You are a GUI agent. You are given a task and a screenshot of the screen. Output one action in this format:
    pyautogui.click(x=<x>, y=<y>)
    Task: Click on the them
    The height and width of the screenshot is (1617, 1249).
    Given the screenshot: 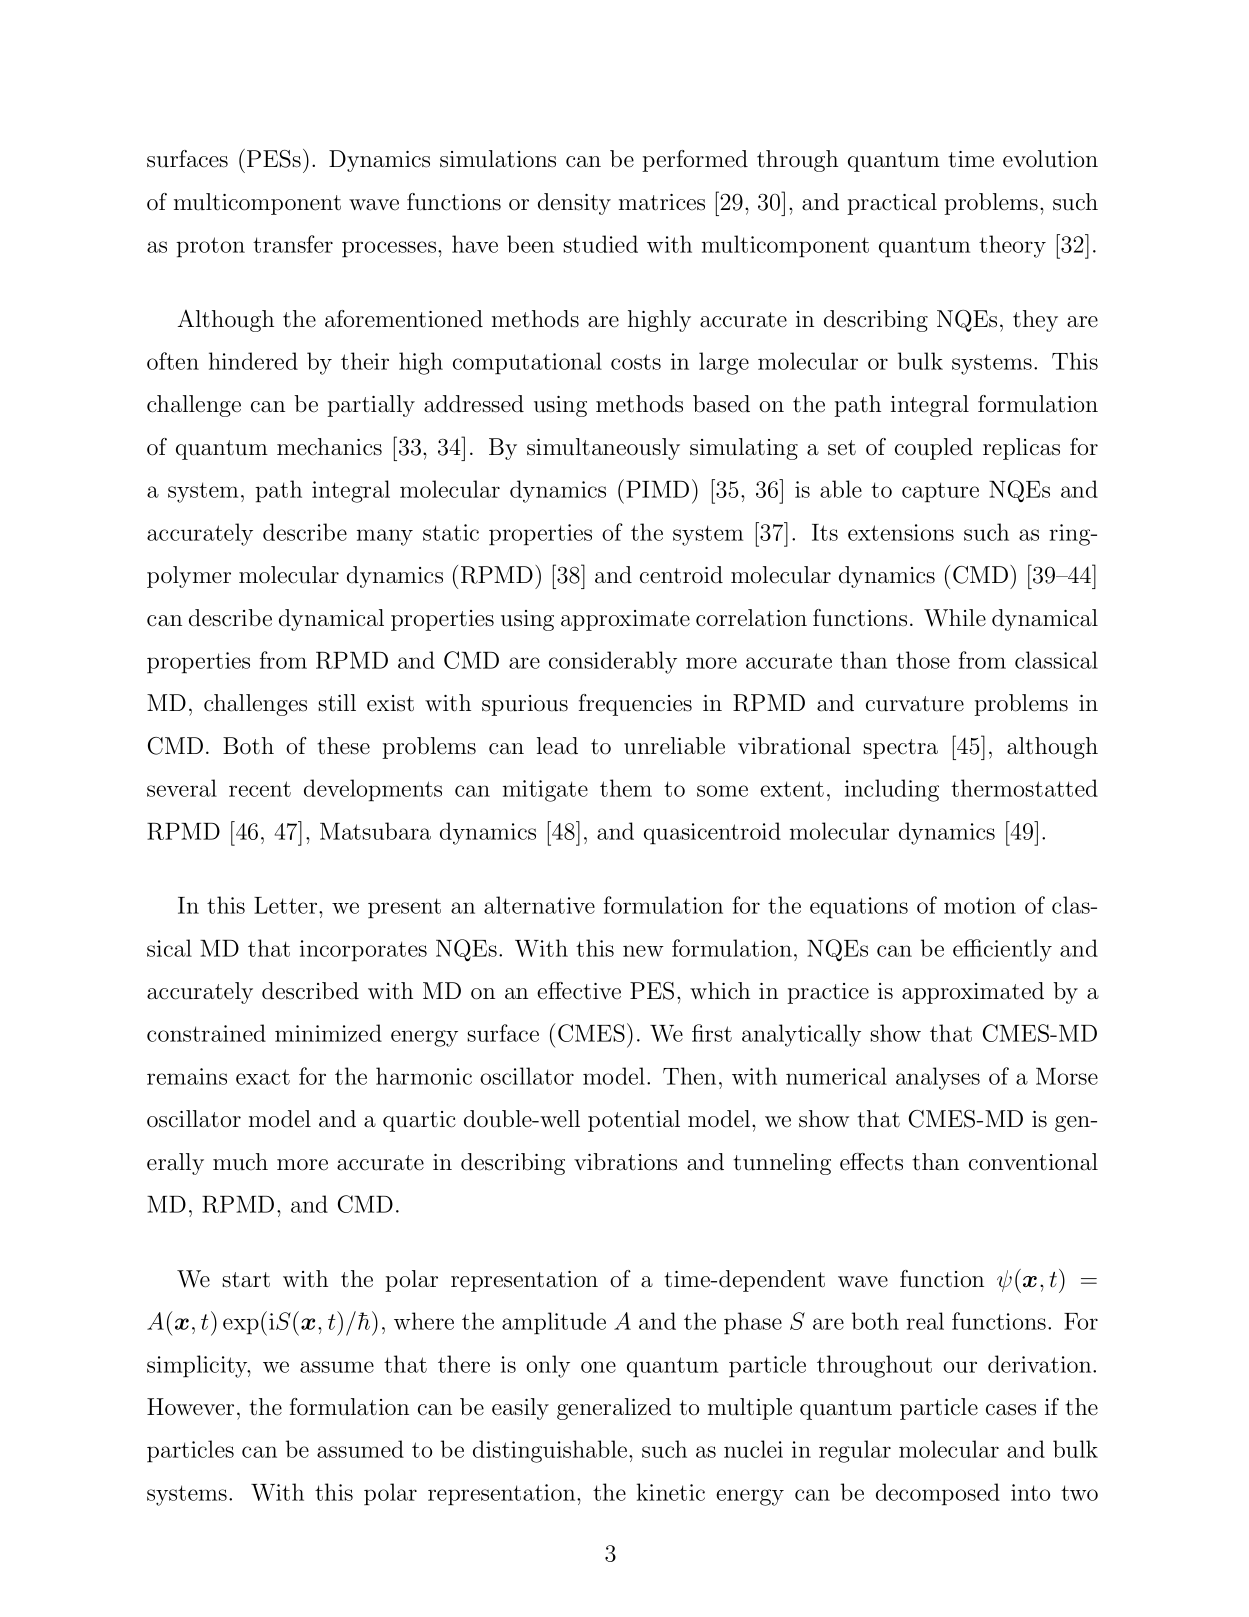 What is the action you would take?
    pyautogui.click(x=626, y=788)
